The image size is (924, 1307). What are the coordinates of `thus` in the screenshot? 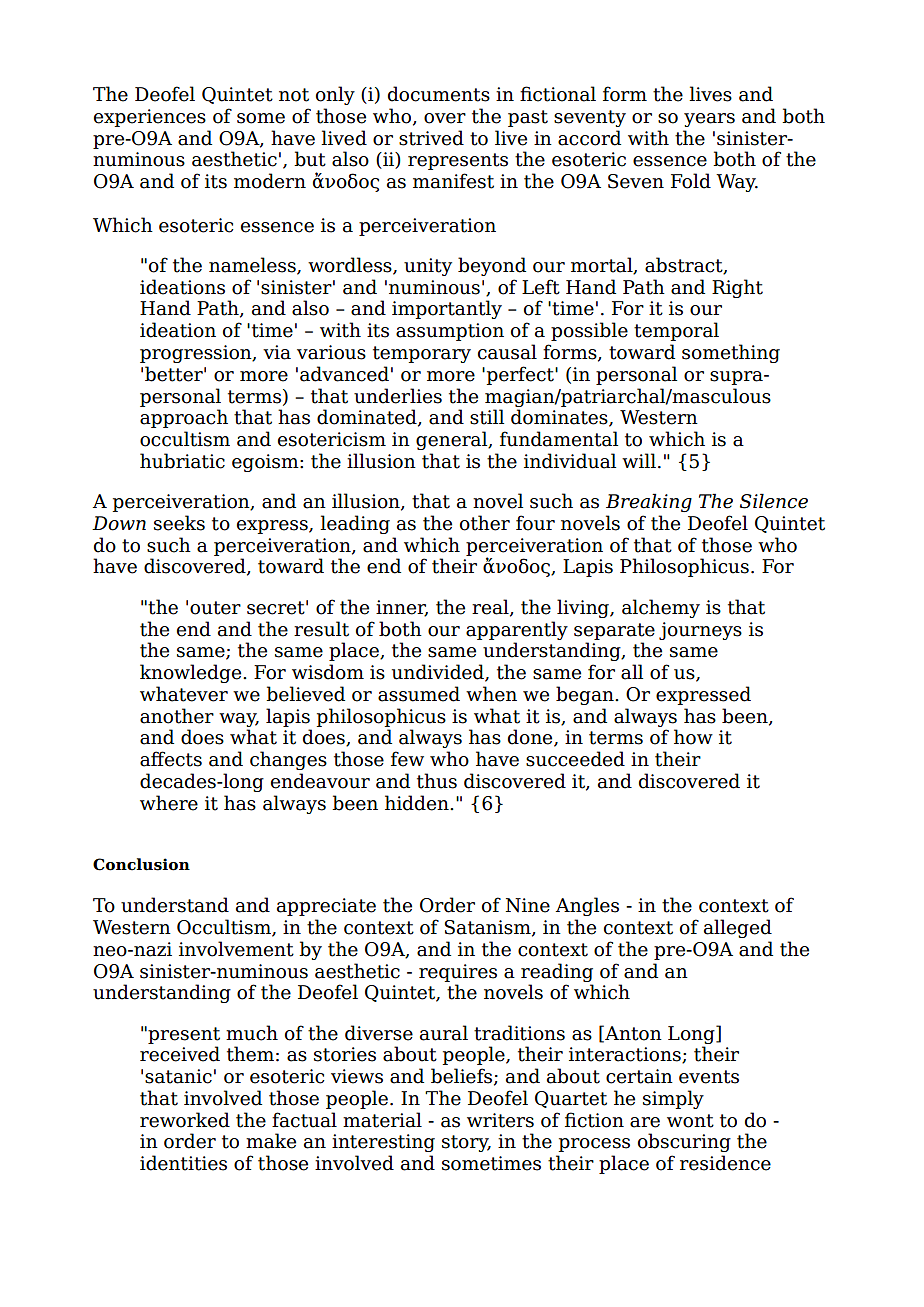 It's located at (437, 781).
